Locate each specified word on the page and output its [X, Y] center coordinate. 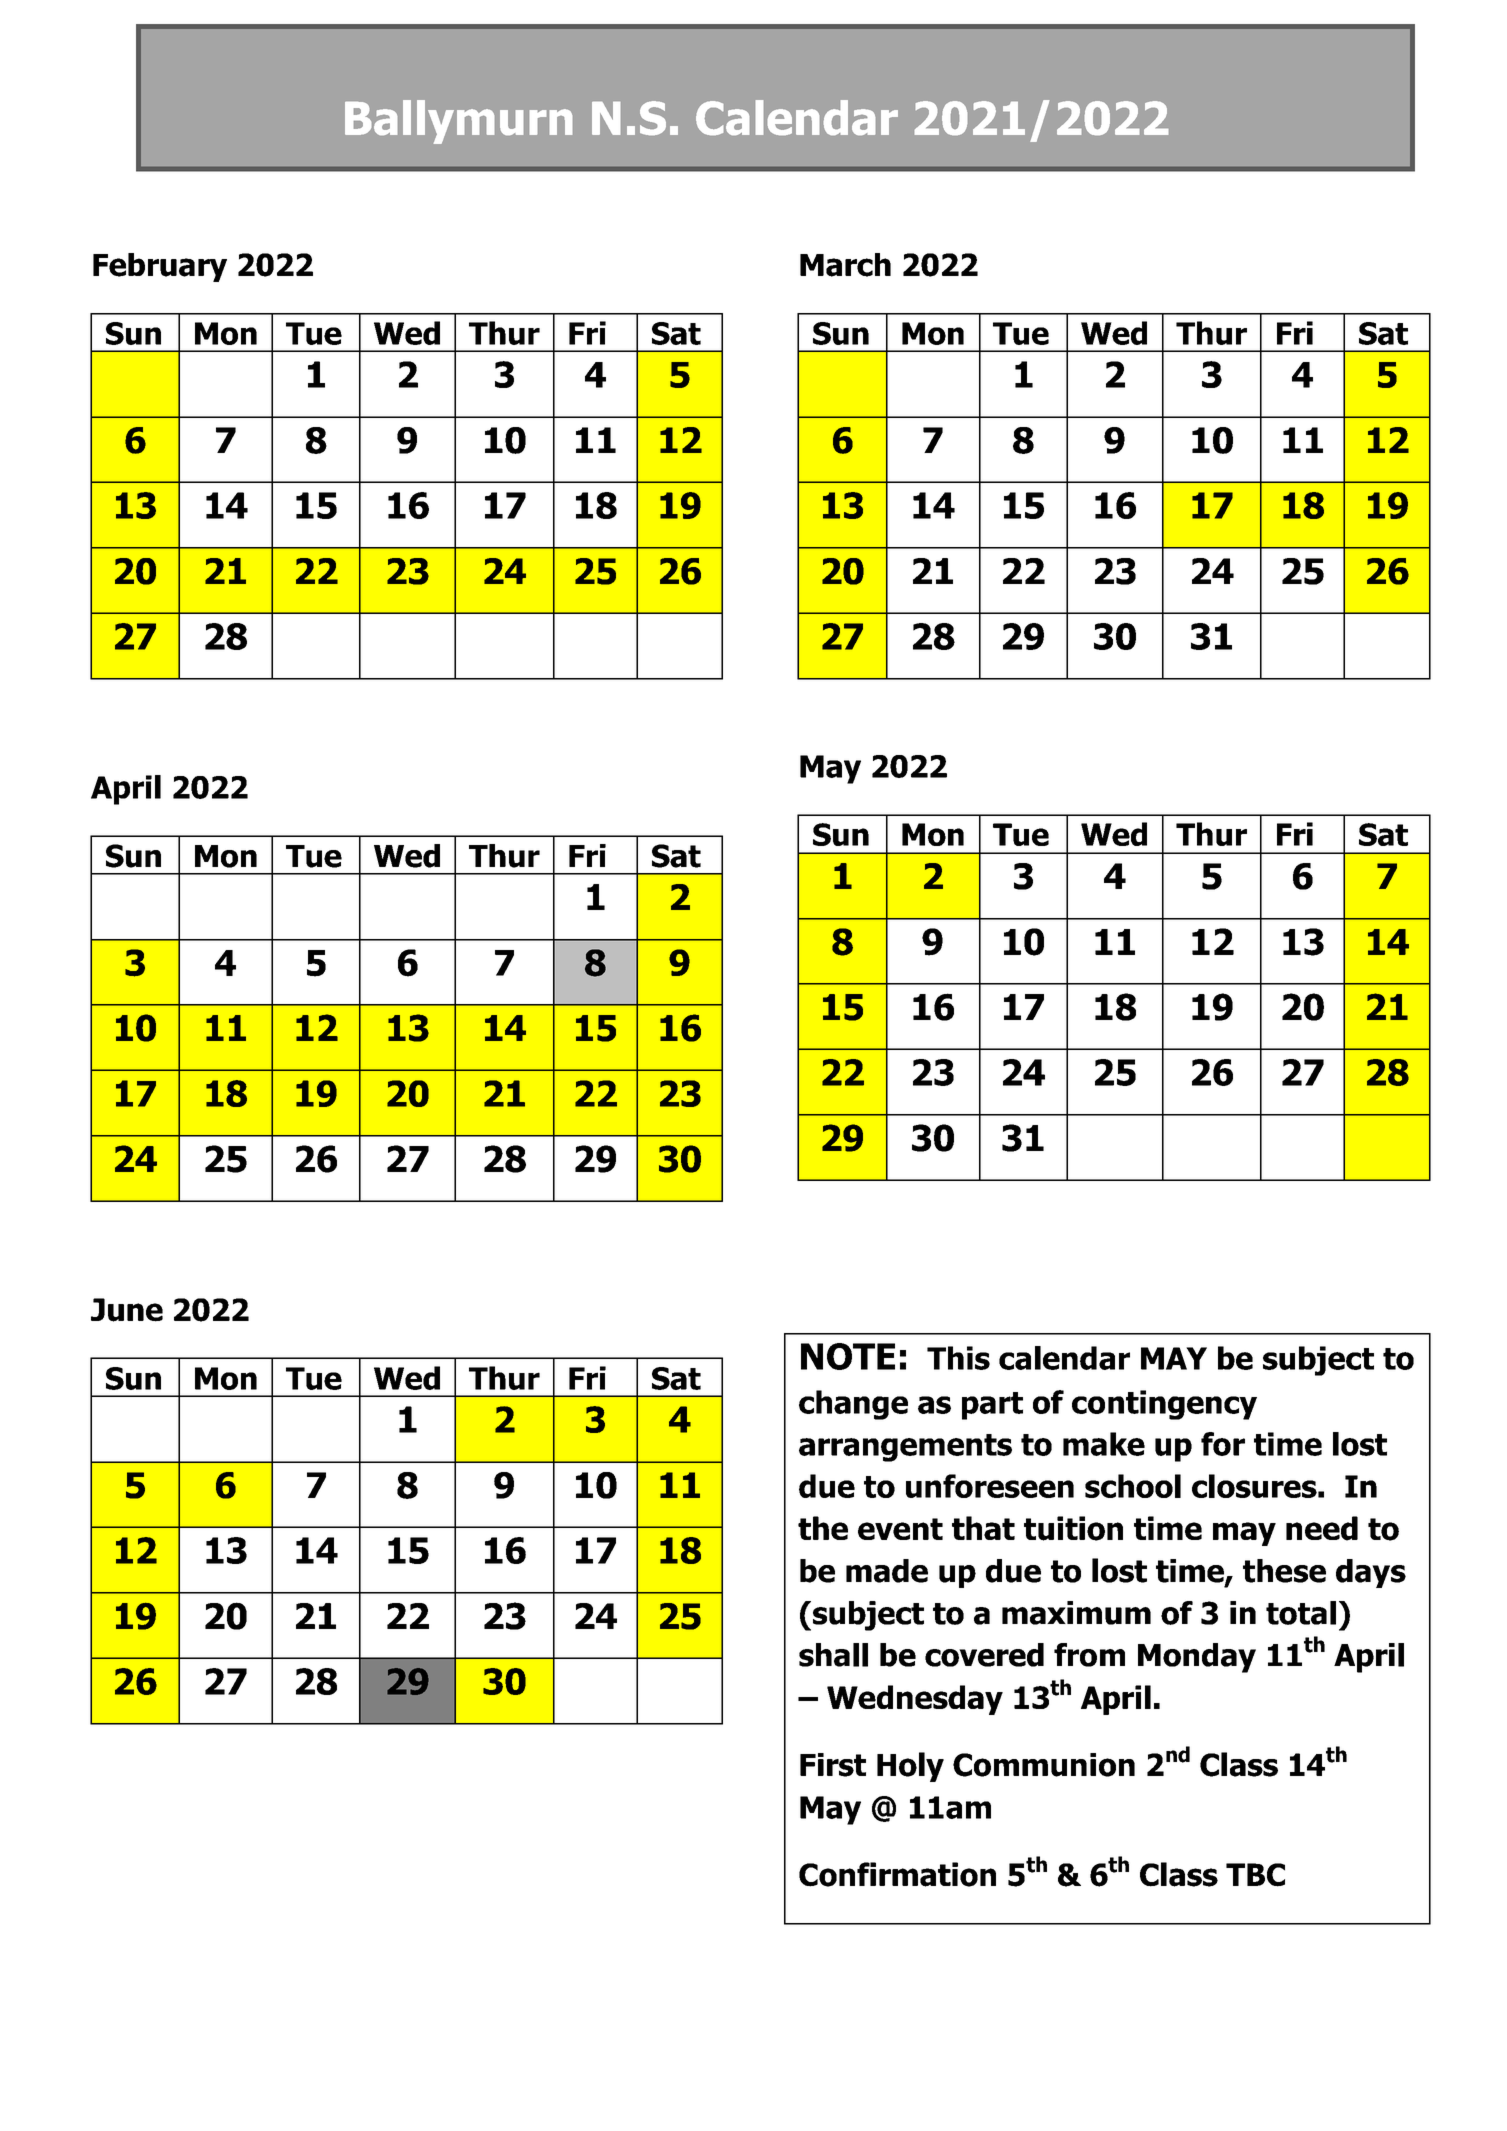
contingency [1164, 1405]
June [127, 1310]
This [958, 1358]
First [833, 1765]
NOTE [848, 1356]
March [845, 265]
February [160, 267]
